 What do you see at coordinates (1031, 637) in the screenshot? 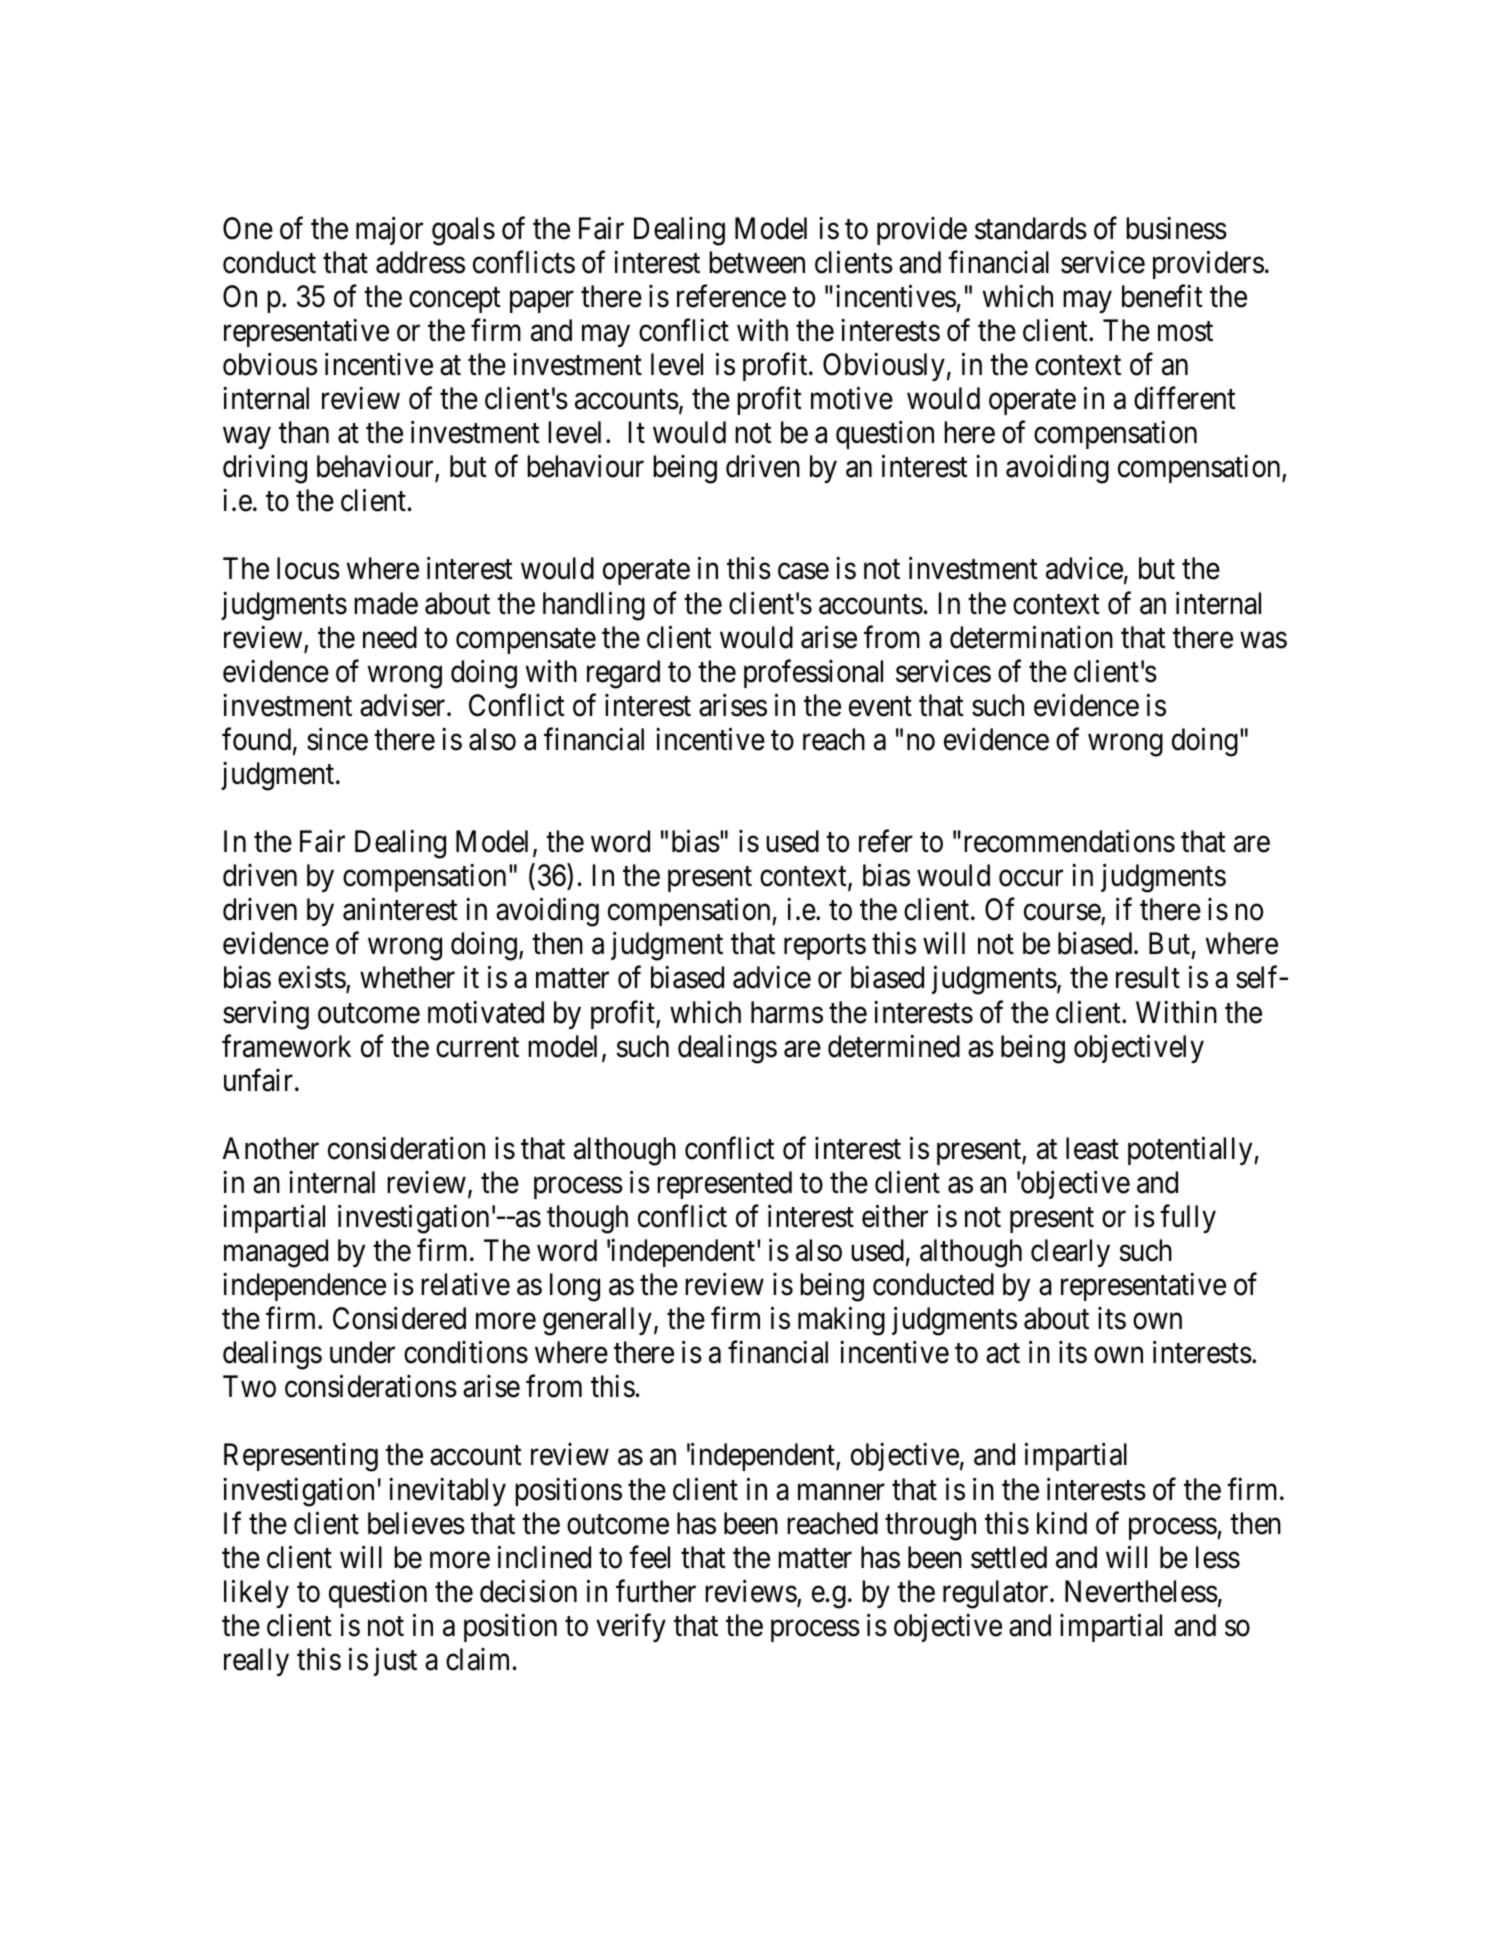
I see `determination` at bounding box center [1031, 637].
